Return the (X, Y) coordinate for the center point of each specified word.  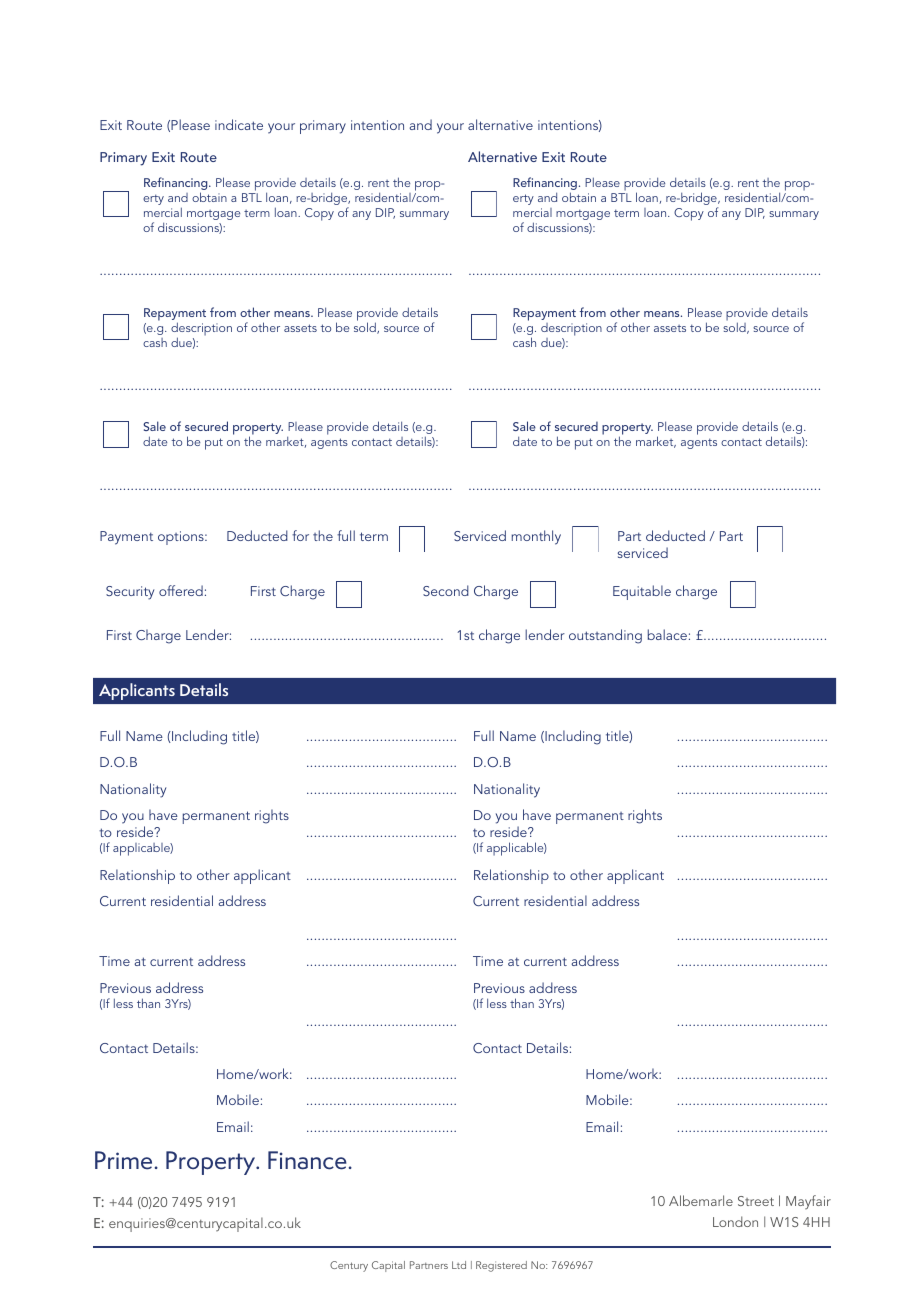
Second (446, 590)
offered (181, 590)
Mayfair (808, 1202)
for (300, 535)
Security (130, 593)
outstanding (605, 636)
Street (756, 1201)
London (735, 1221)
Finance (307, 1160)
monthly (536, 537)
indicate (239, 124)
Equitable (642, 592)
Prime (123, 1160)
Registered (501, 1266)
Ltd (459, 1265)
